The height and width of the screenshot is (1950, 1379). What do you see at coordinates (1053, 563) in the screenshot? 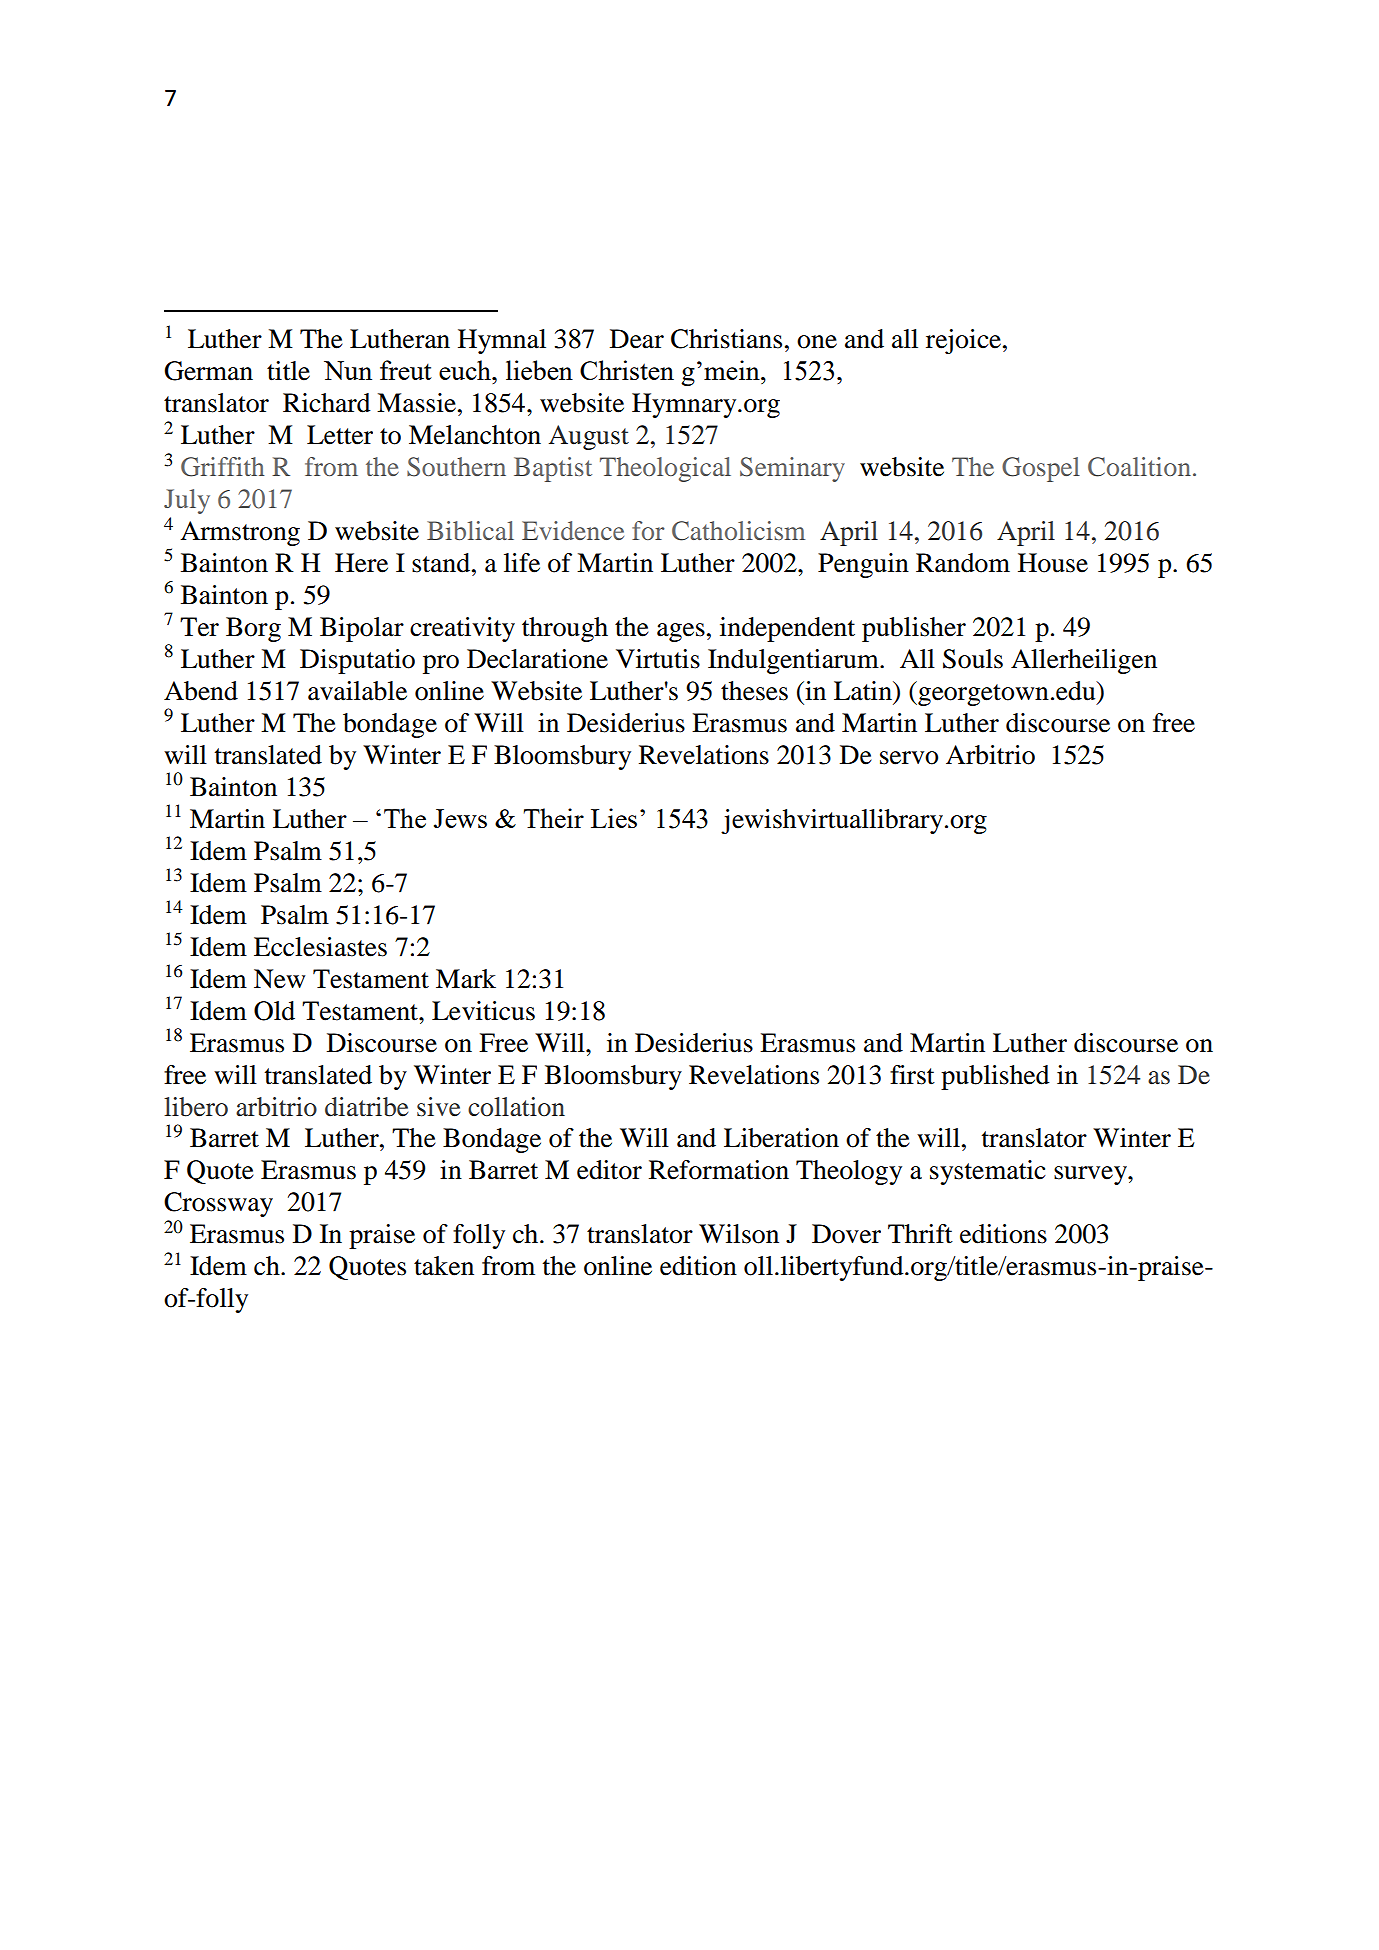
I see `House` at bounding box center [1053, 563].
